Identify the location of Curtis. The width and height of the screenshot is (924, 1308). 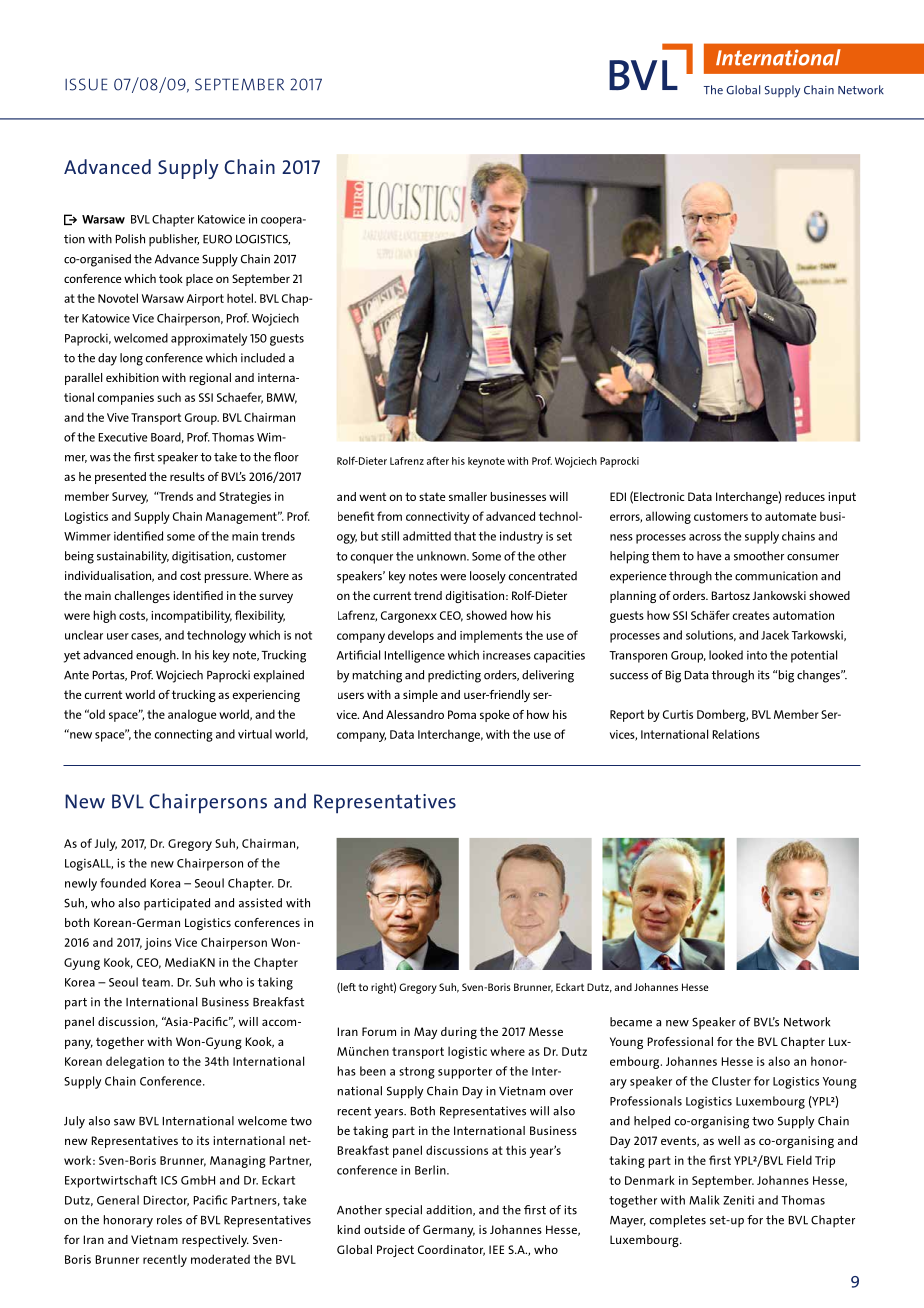
(678, 714).
